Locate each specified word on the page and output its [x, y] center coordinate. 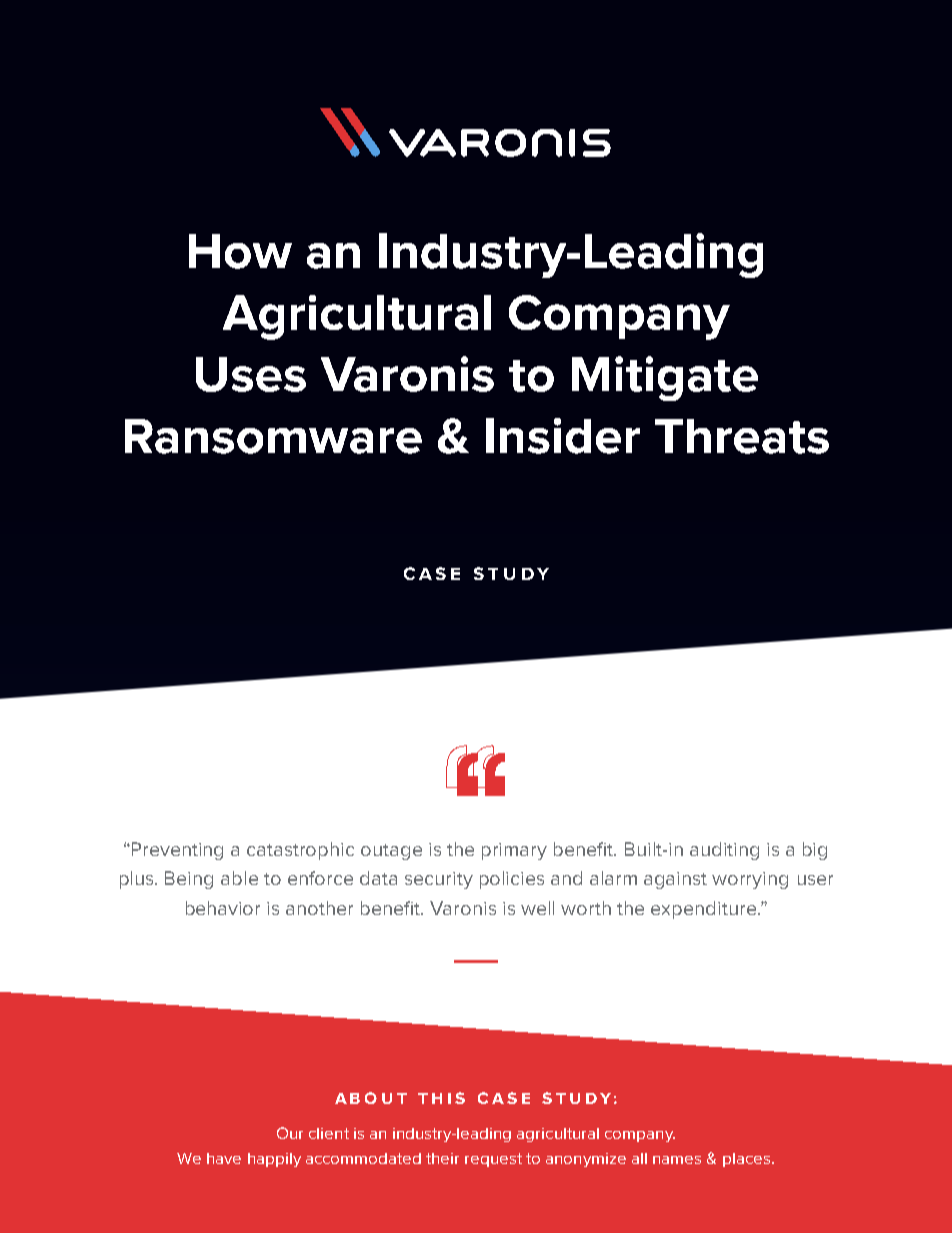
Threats [742, 436]
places [746, 1160]
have [224, 1158]
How [240, 251]
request [493, 1160]
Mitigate [665, 378]
